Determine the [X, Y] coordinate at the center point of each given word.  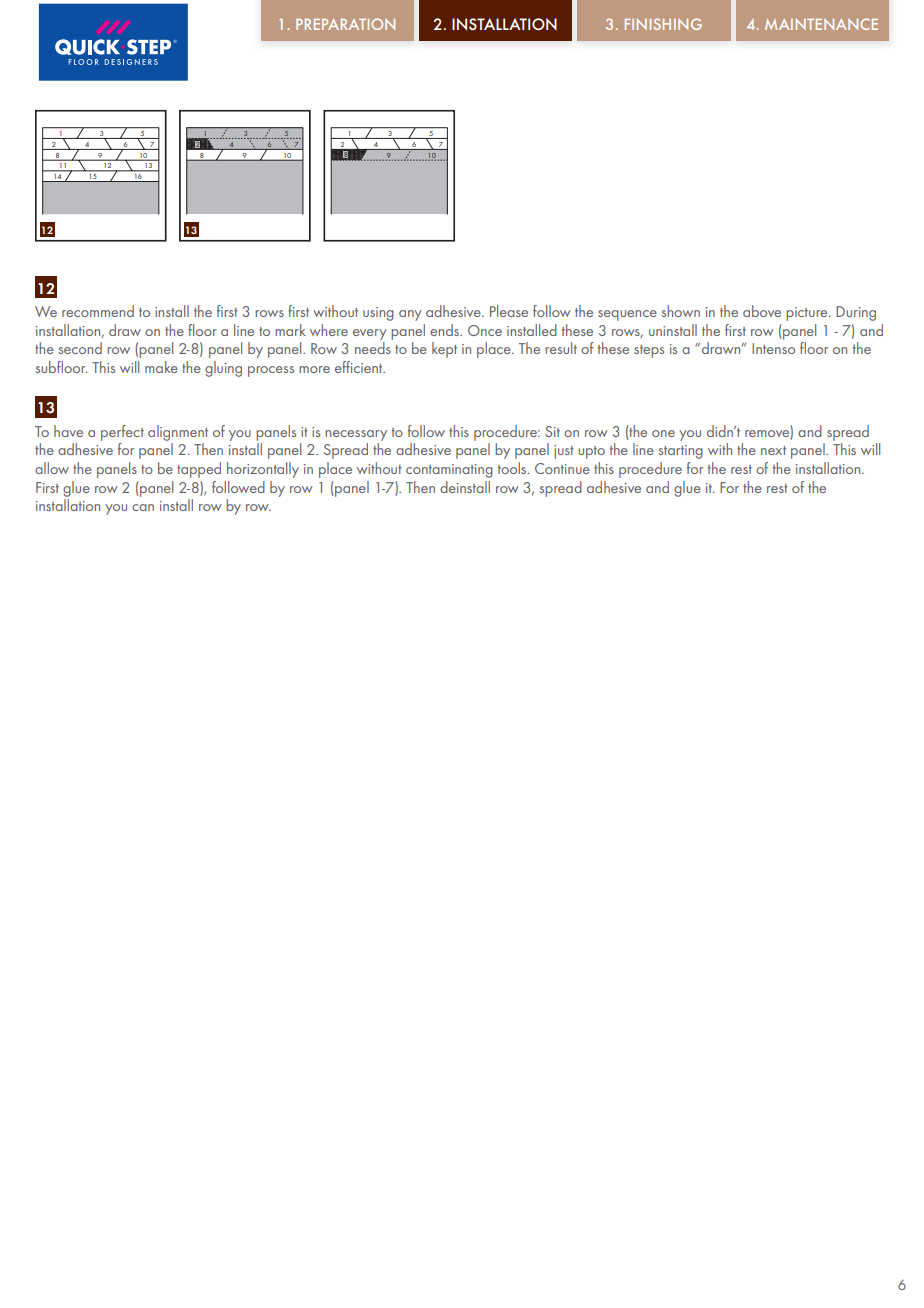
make [161, 367]
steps [649, 351]
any [410, 315]
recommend [98, 311]
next [773, 450]
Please [509, 311]
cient [369, 368]
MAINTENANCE [821, 24]
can [143, 507]
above [762, 311]
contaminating [449, 471]
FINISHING [663, 24]
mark [290, 330]
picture [808, 314]
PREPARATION [345, 24]
